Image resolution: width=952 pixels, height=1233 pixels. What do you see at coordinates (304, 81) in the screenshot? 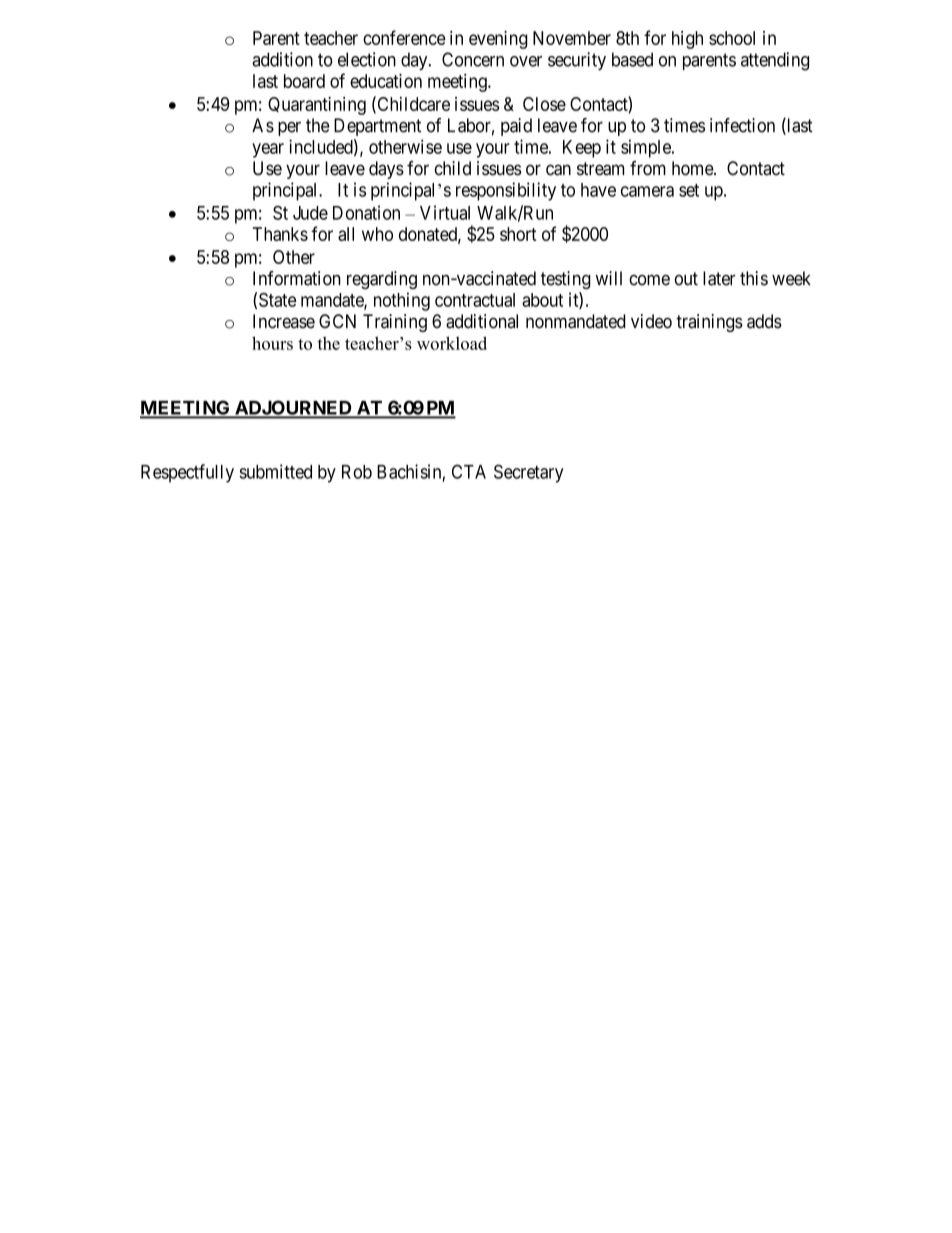
I see `board` at bounding box center [304, 81].
